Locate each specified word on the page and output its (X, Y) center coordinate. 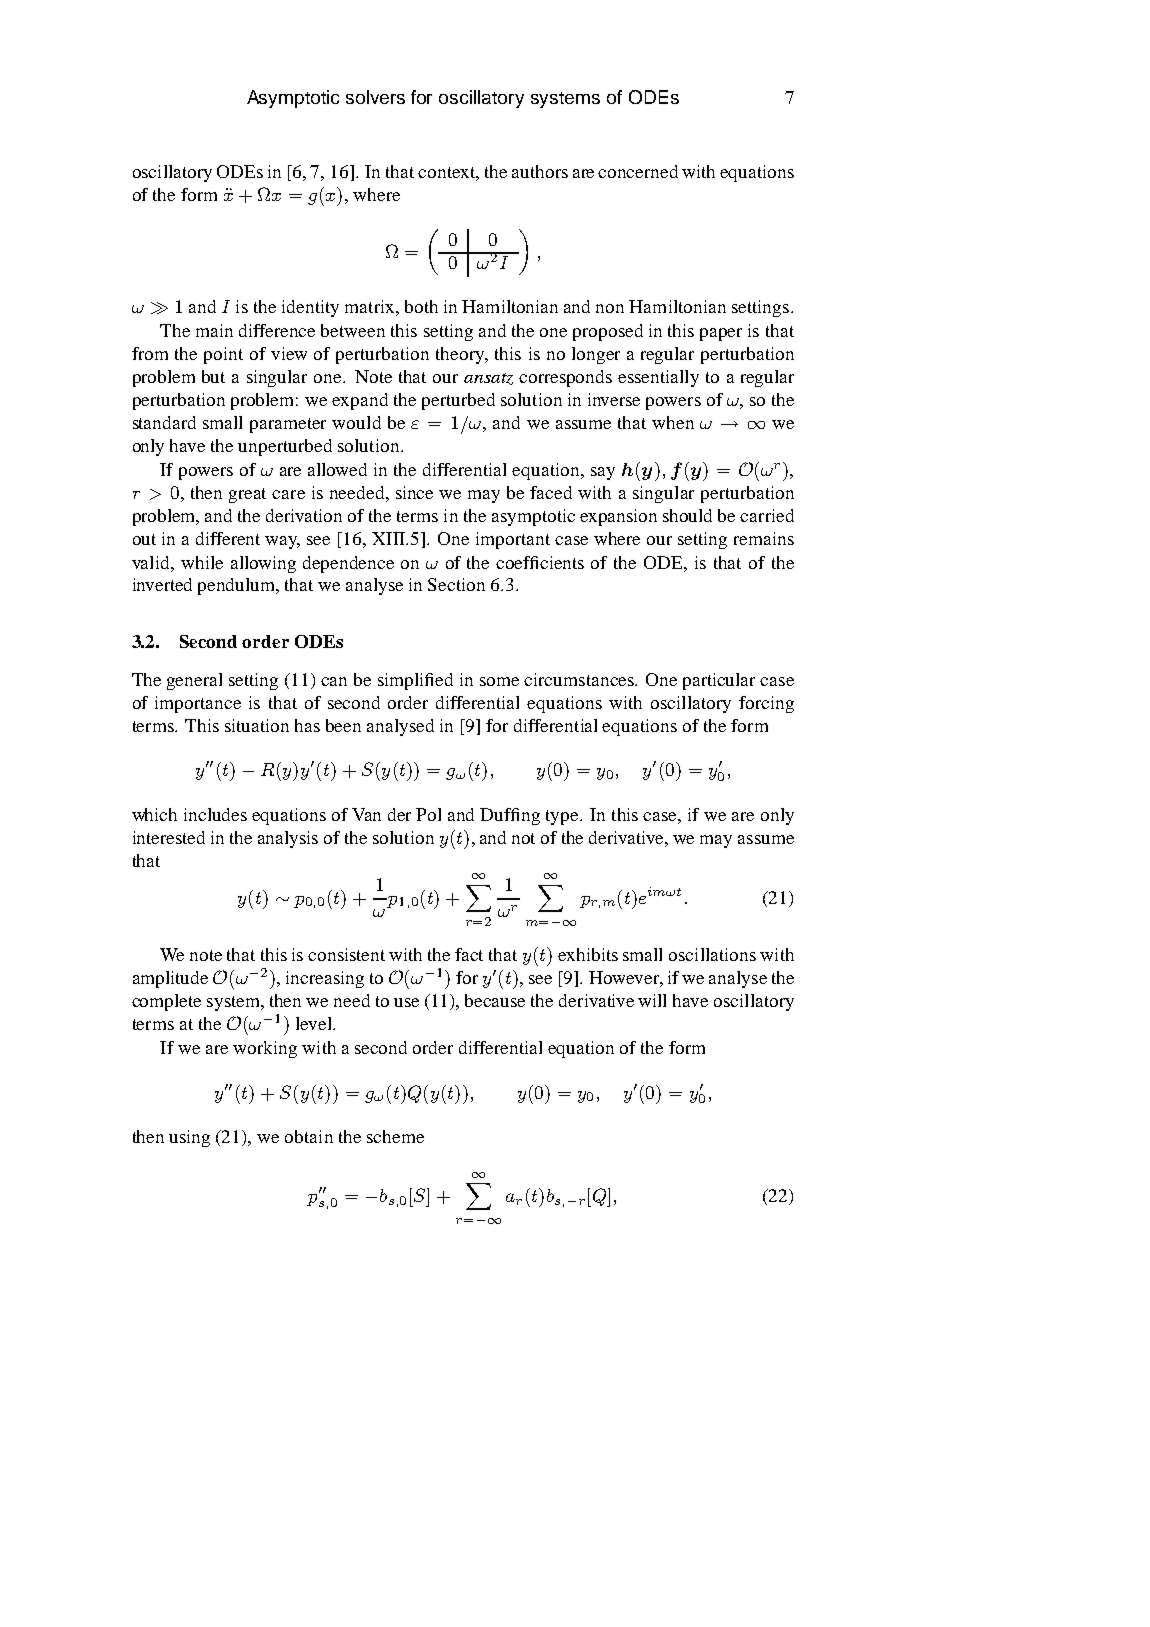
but (213, 376)
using (189, 1138)
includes (215, 814)
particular (719, 681)
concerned (638, 171)
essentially (658, 378)
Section (456, 584)
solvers (375, 97)
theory (461, 355)
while (202, 562)
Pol (428, 814)
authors (540, 171)
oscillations (712, 954)
